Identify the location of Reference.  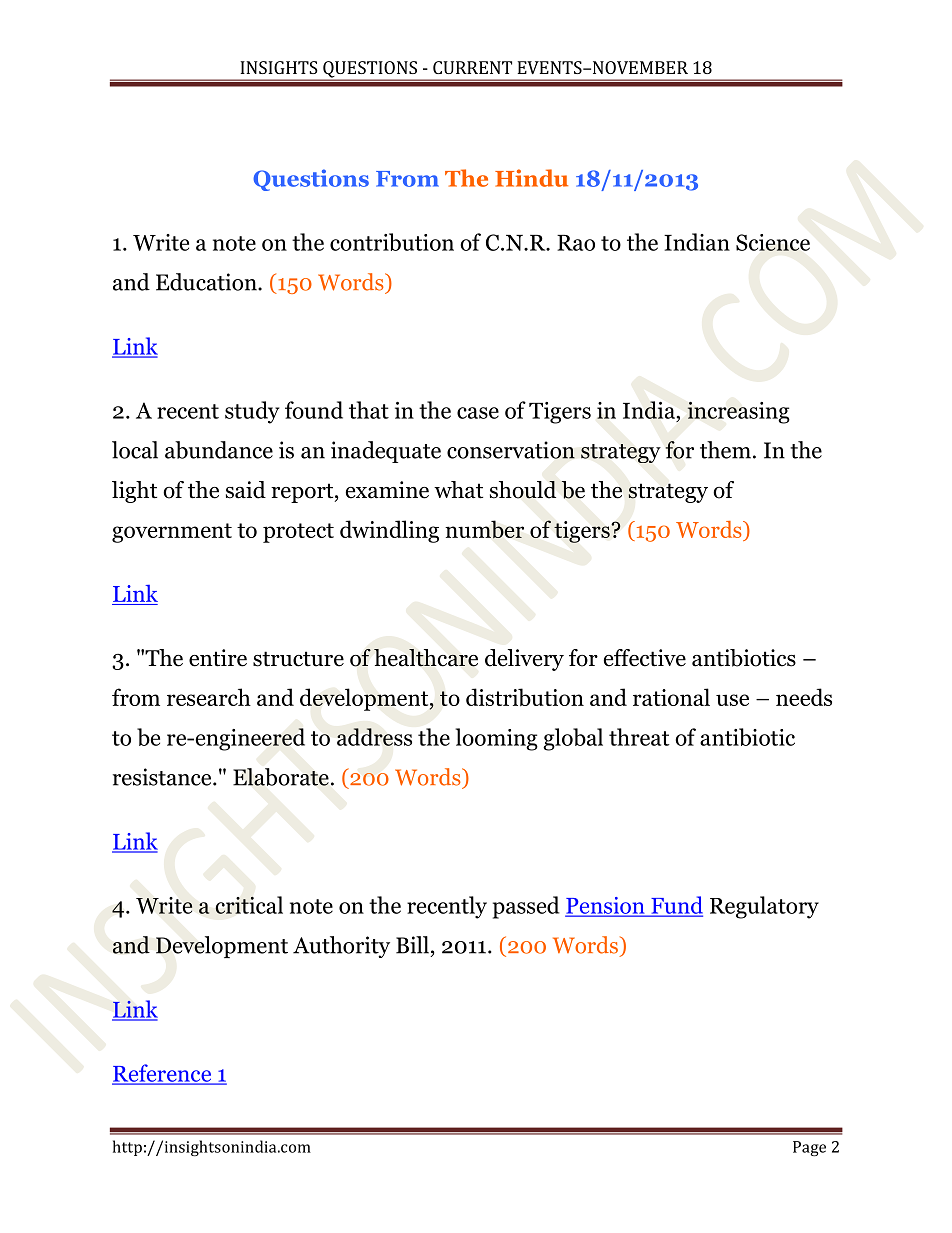
(163, 1074).
